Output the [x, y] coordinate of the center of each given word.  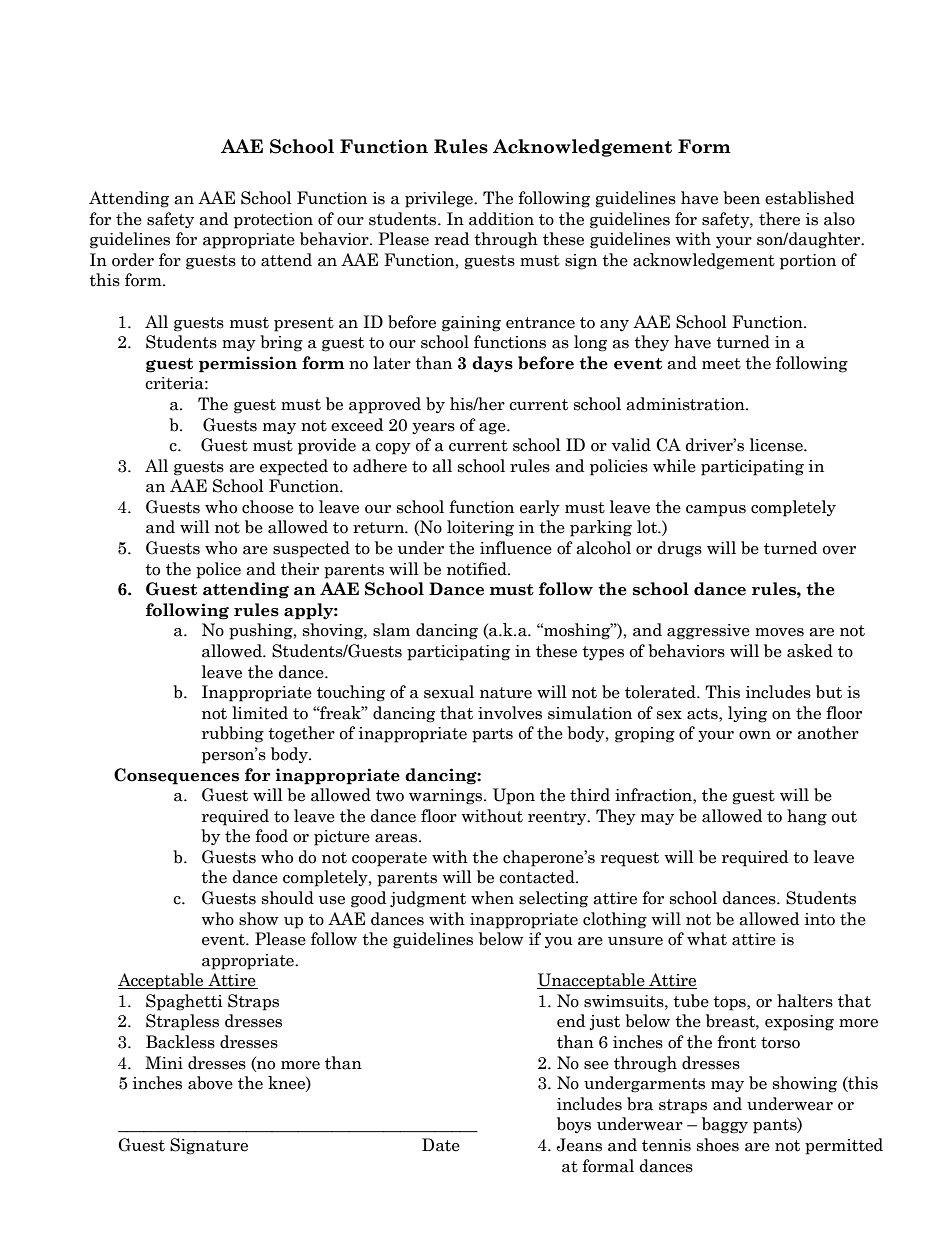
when [492, 898]
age [493, 429]
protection [273, 221]
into [820, 919]
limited [260, 713]
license [777, 445]
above [210, 1083]
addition [501, 219]
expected [294, 467]
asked [810, 651]
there [779, 219]
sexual [449, 692]
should [288, 898]
